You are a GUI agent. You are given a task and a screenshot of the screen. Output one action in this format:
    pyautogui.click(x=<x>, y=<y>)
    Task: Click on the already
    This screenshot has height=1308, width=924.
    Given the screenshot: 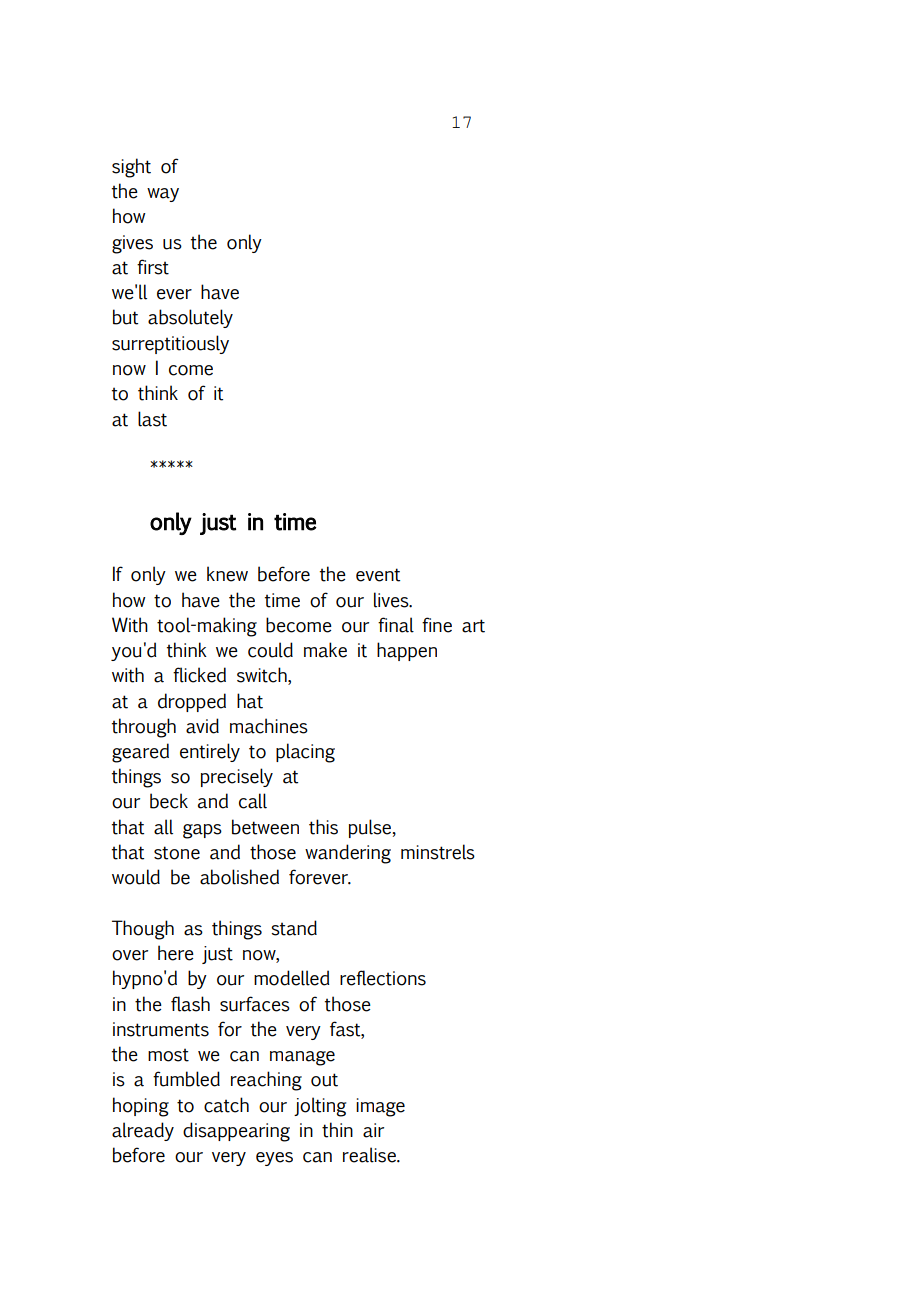 What is the action you would take?
    pyautogui.click(x=143, y=1131)
